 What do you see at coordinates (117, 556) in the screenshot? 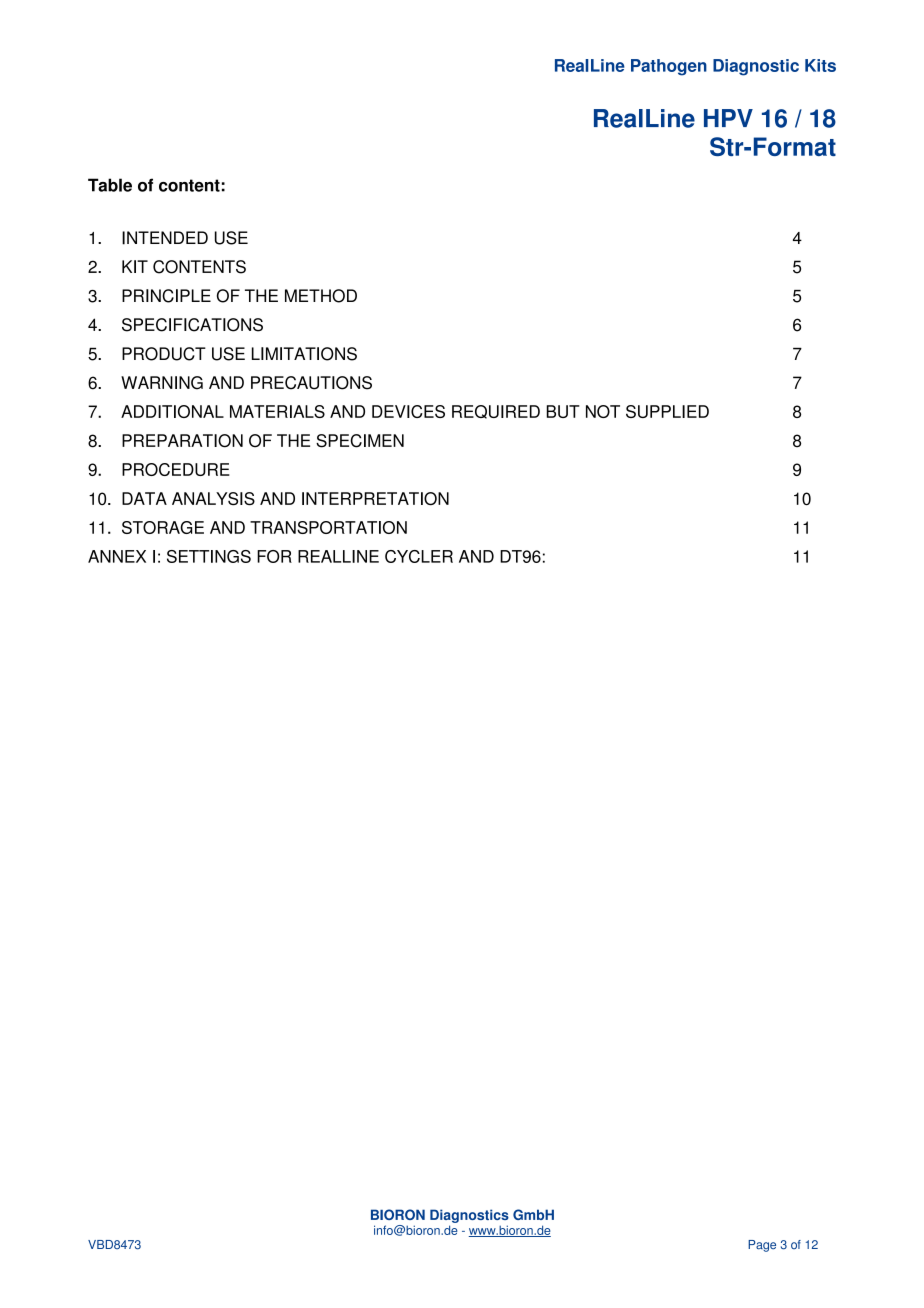
I see `ANNEX` at bounding box center [117, 556].
